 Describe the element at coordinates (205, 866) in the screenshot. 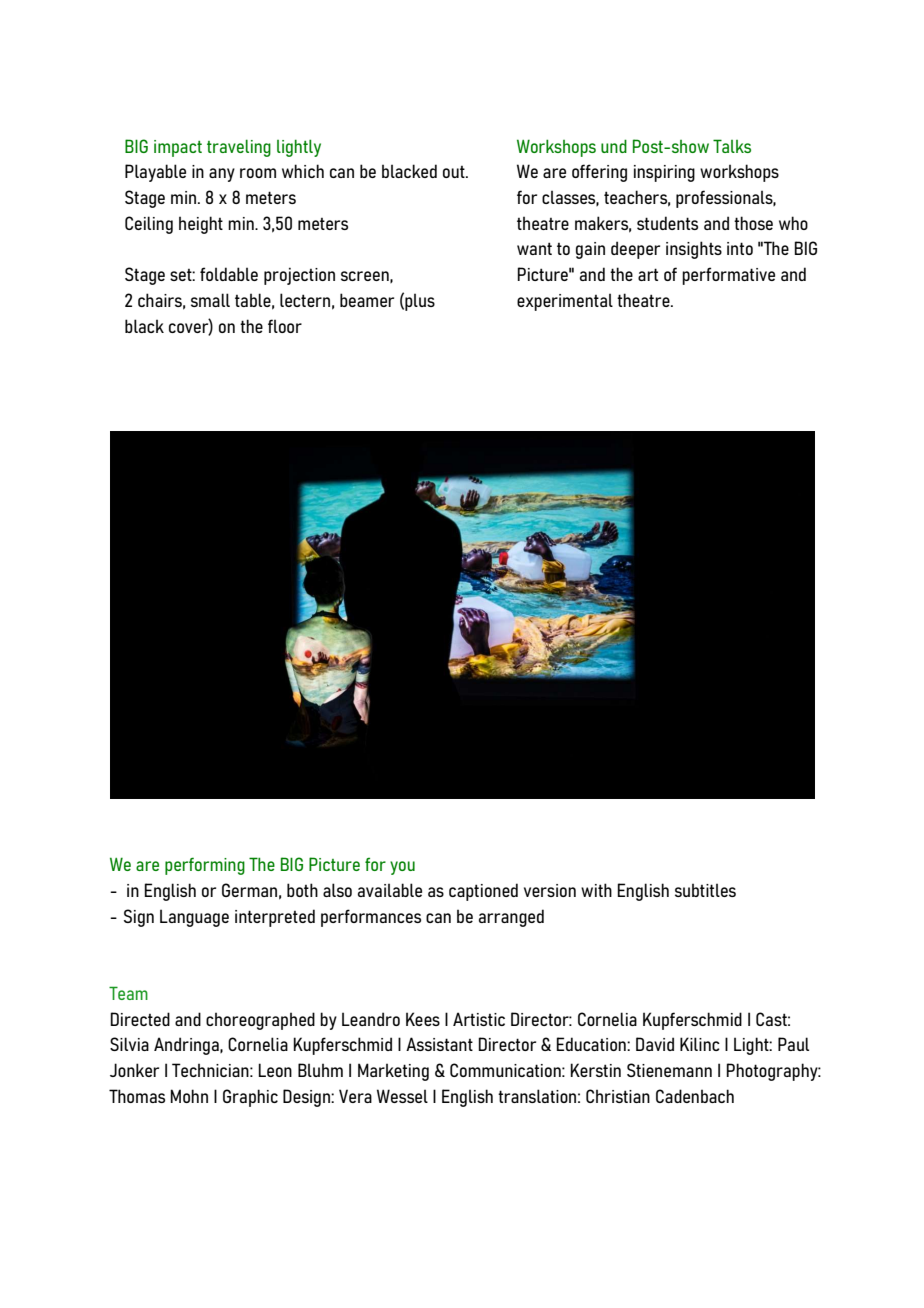

I see `performing` at that location.
